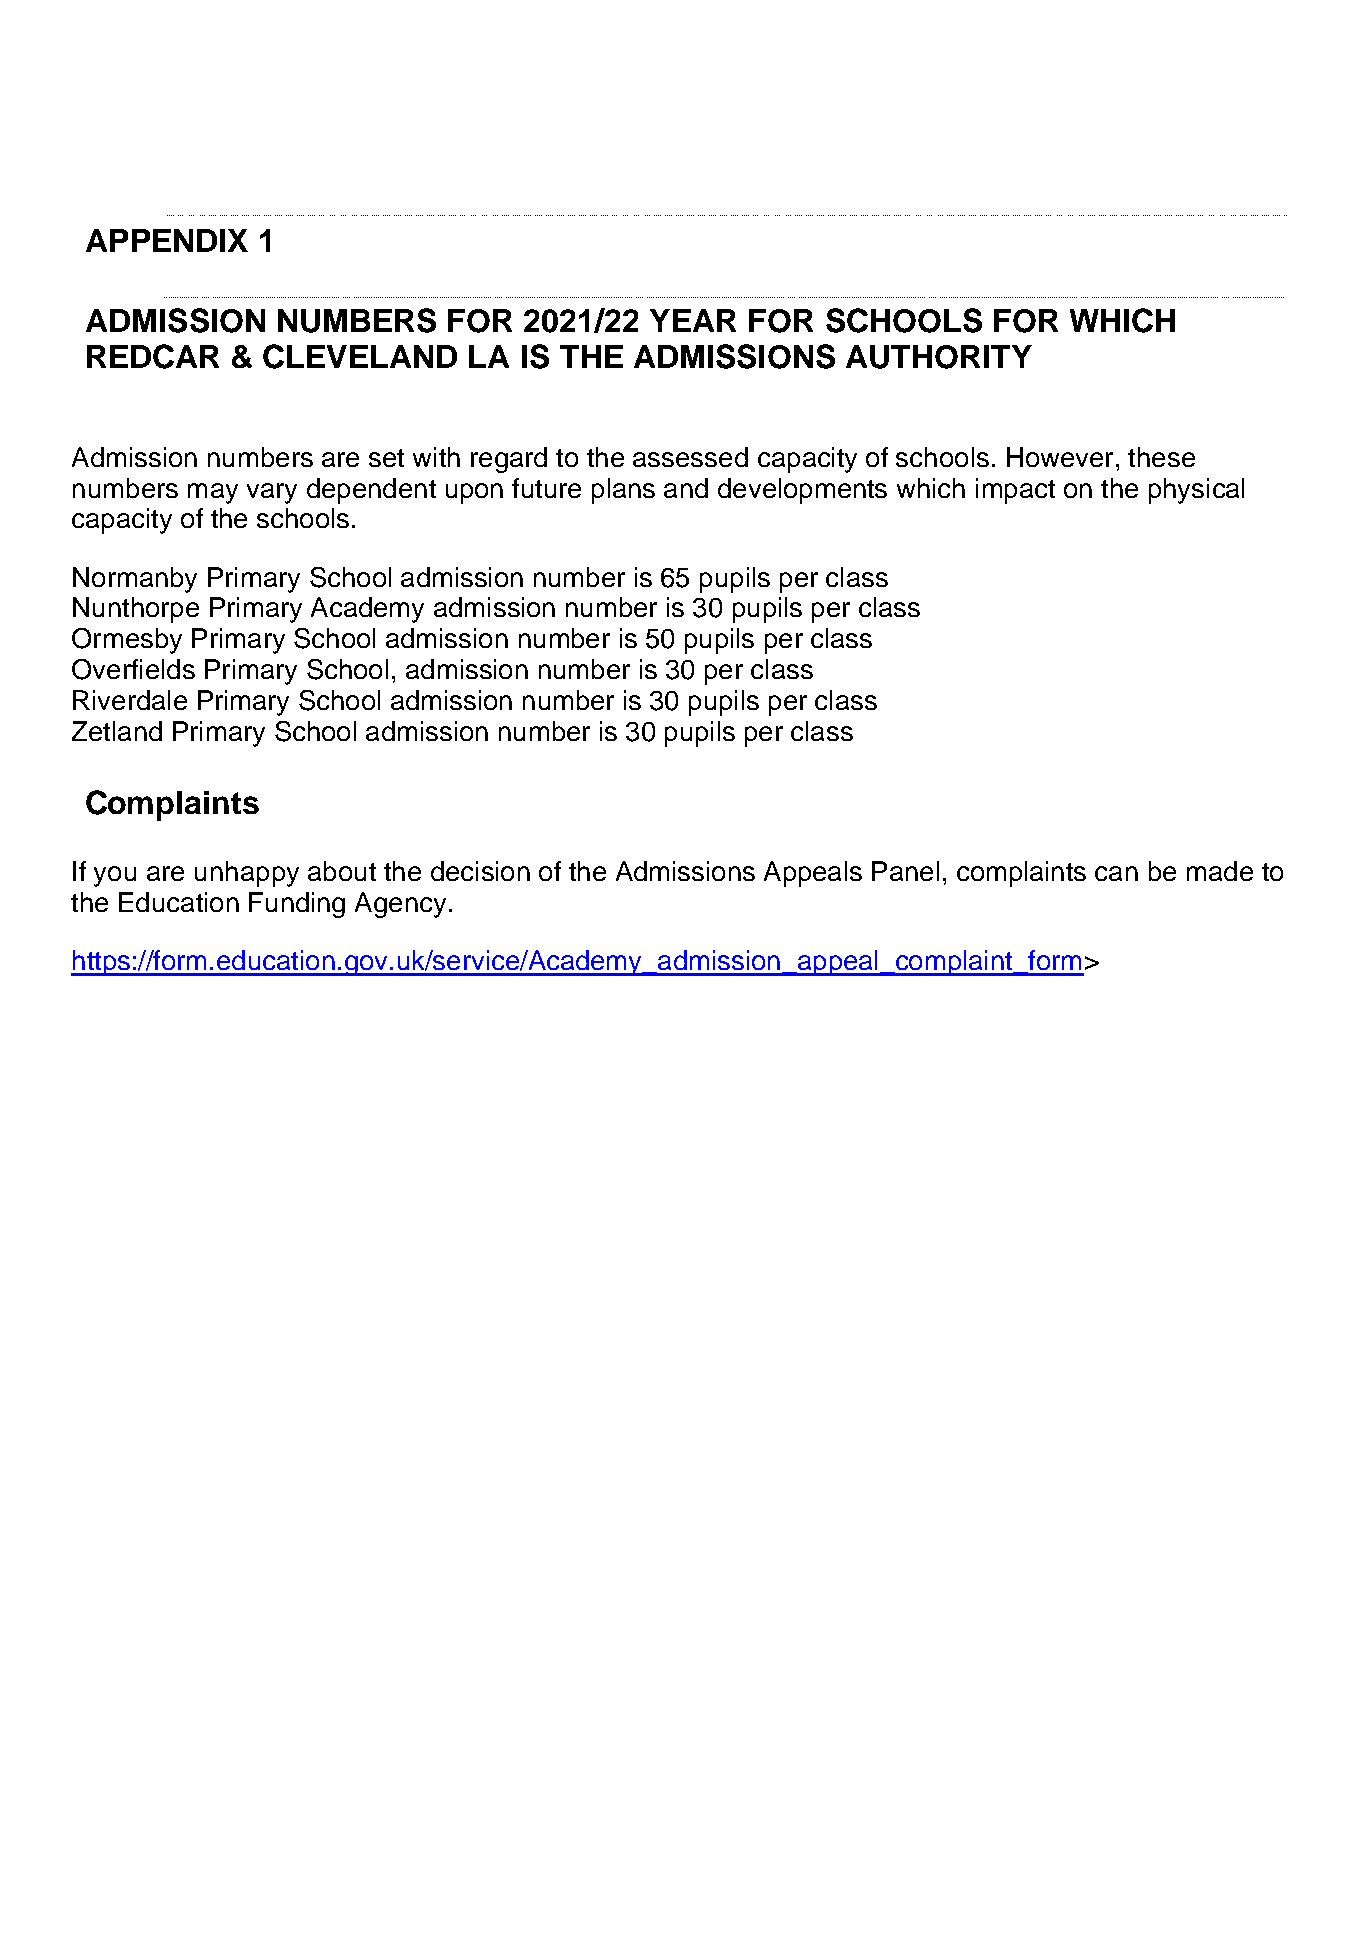 This screenshot has height=1934, width=1370. What do you see at coordinates (130, 700) in the screenshot?
I see `Riverdale` at bounding box center [130, 700].
